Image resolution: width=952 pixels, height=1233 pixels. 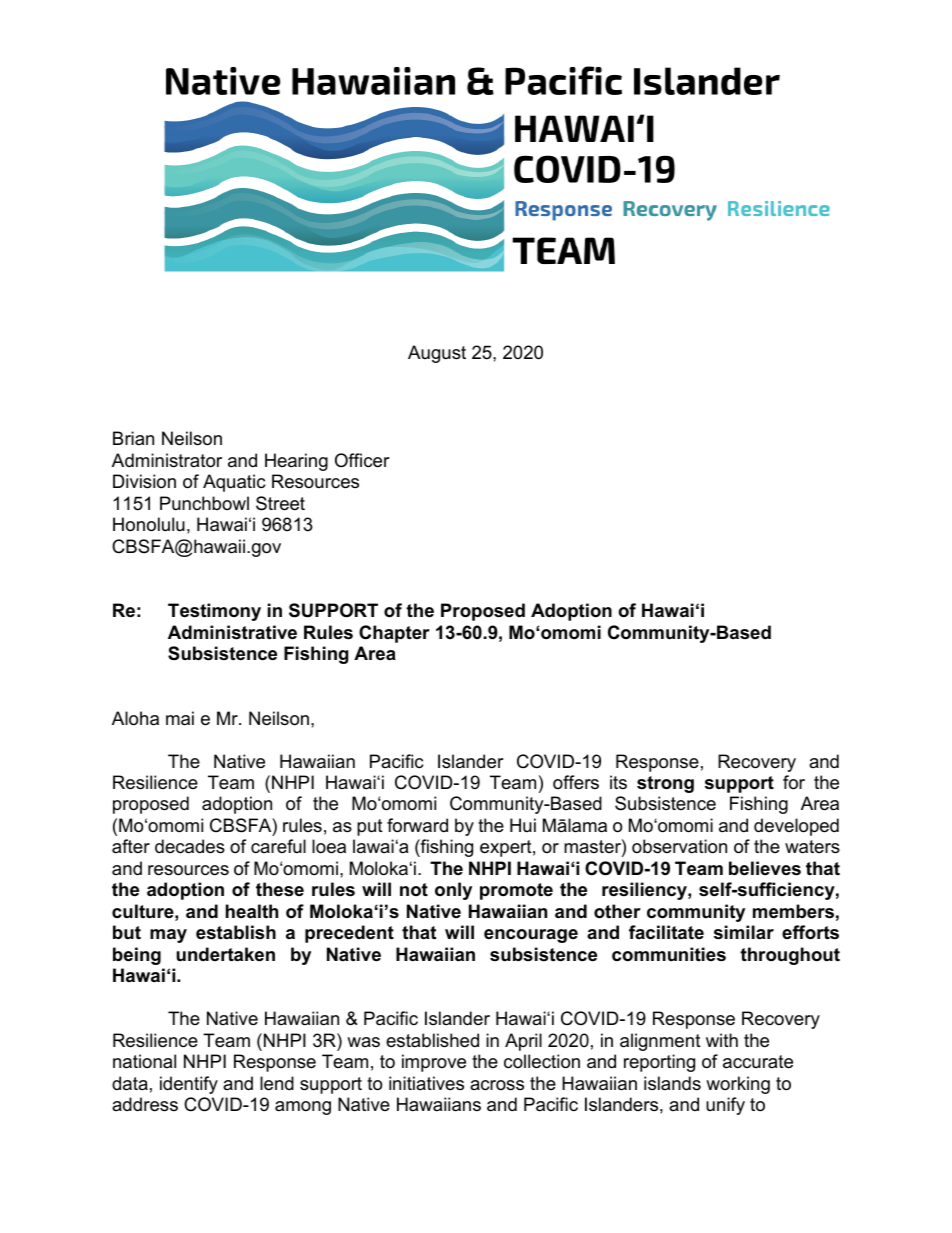 I want to click on August, so click(x=437, y=354).
